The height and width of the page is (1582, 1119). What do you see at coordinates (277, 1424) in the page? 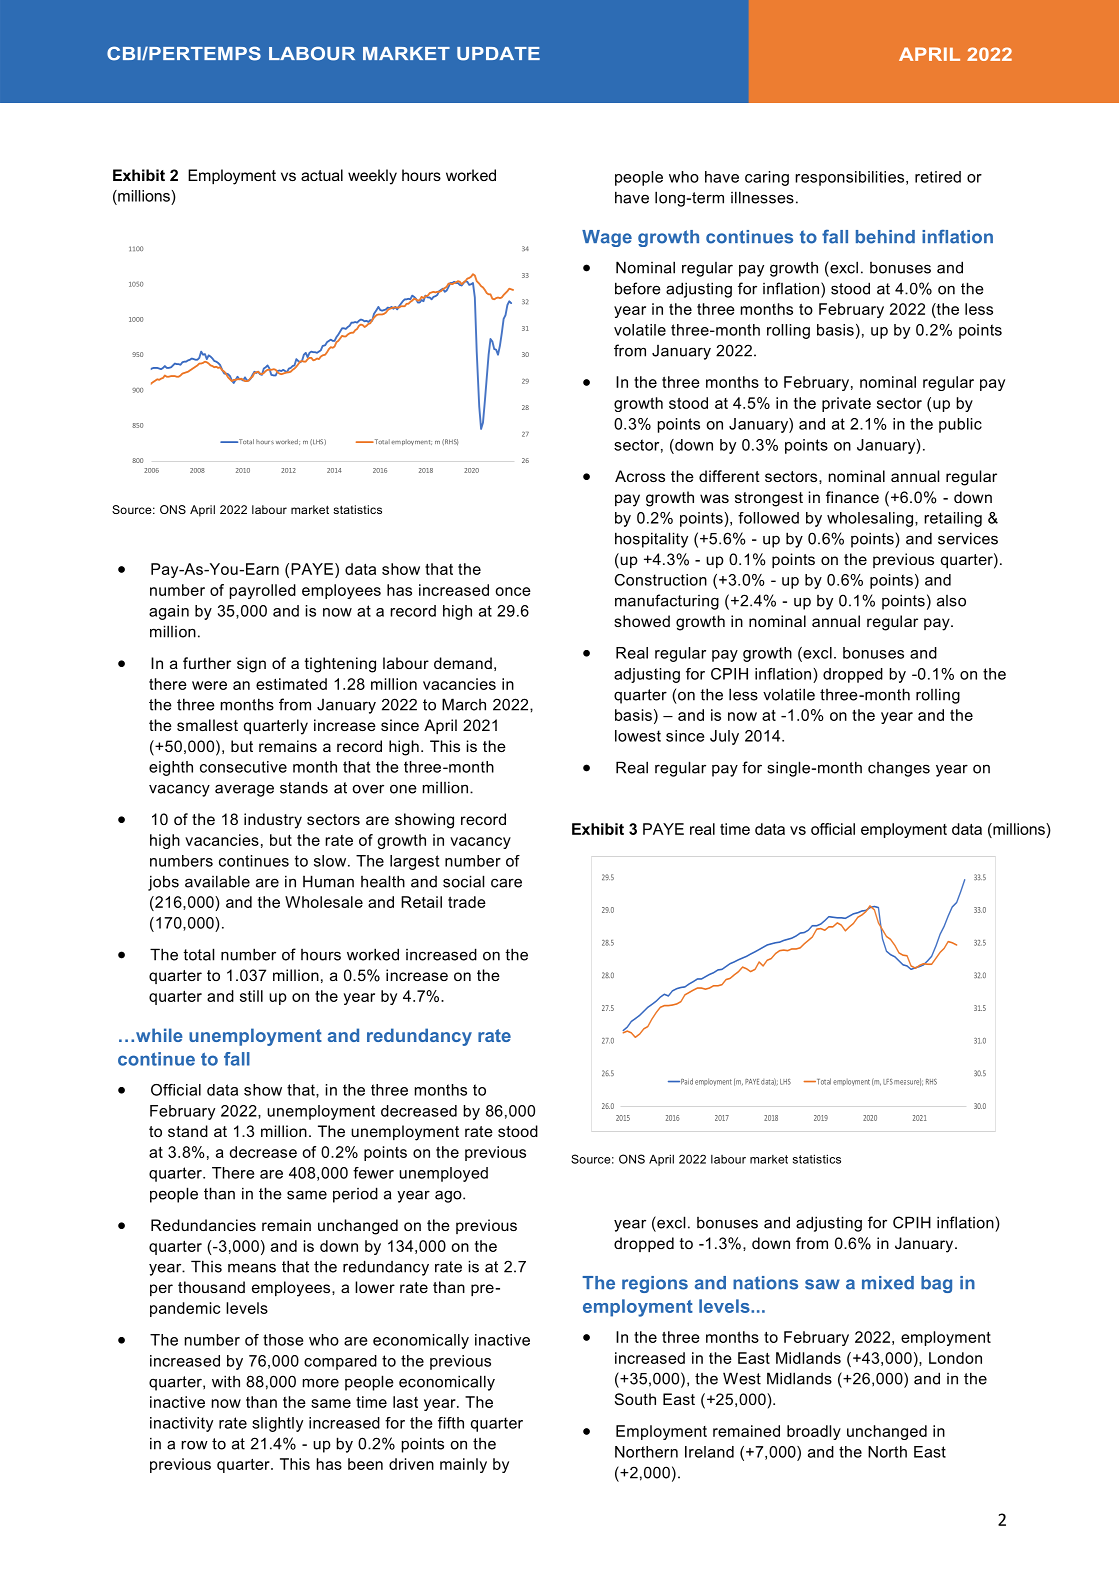
I see `slightly` at bounding box center [277, 1424].
